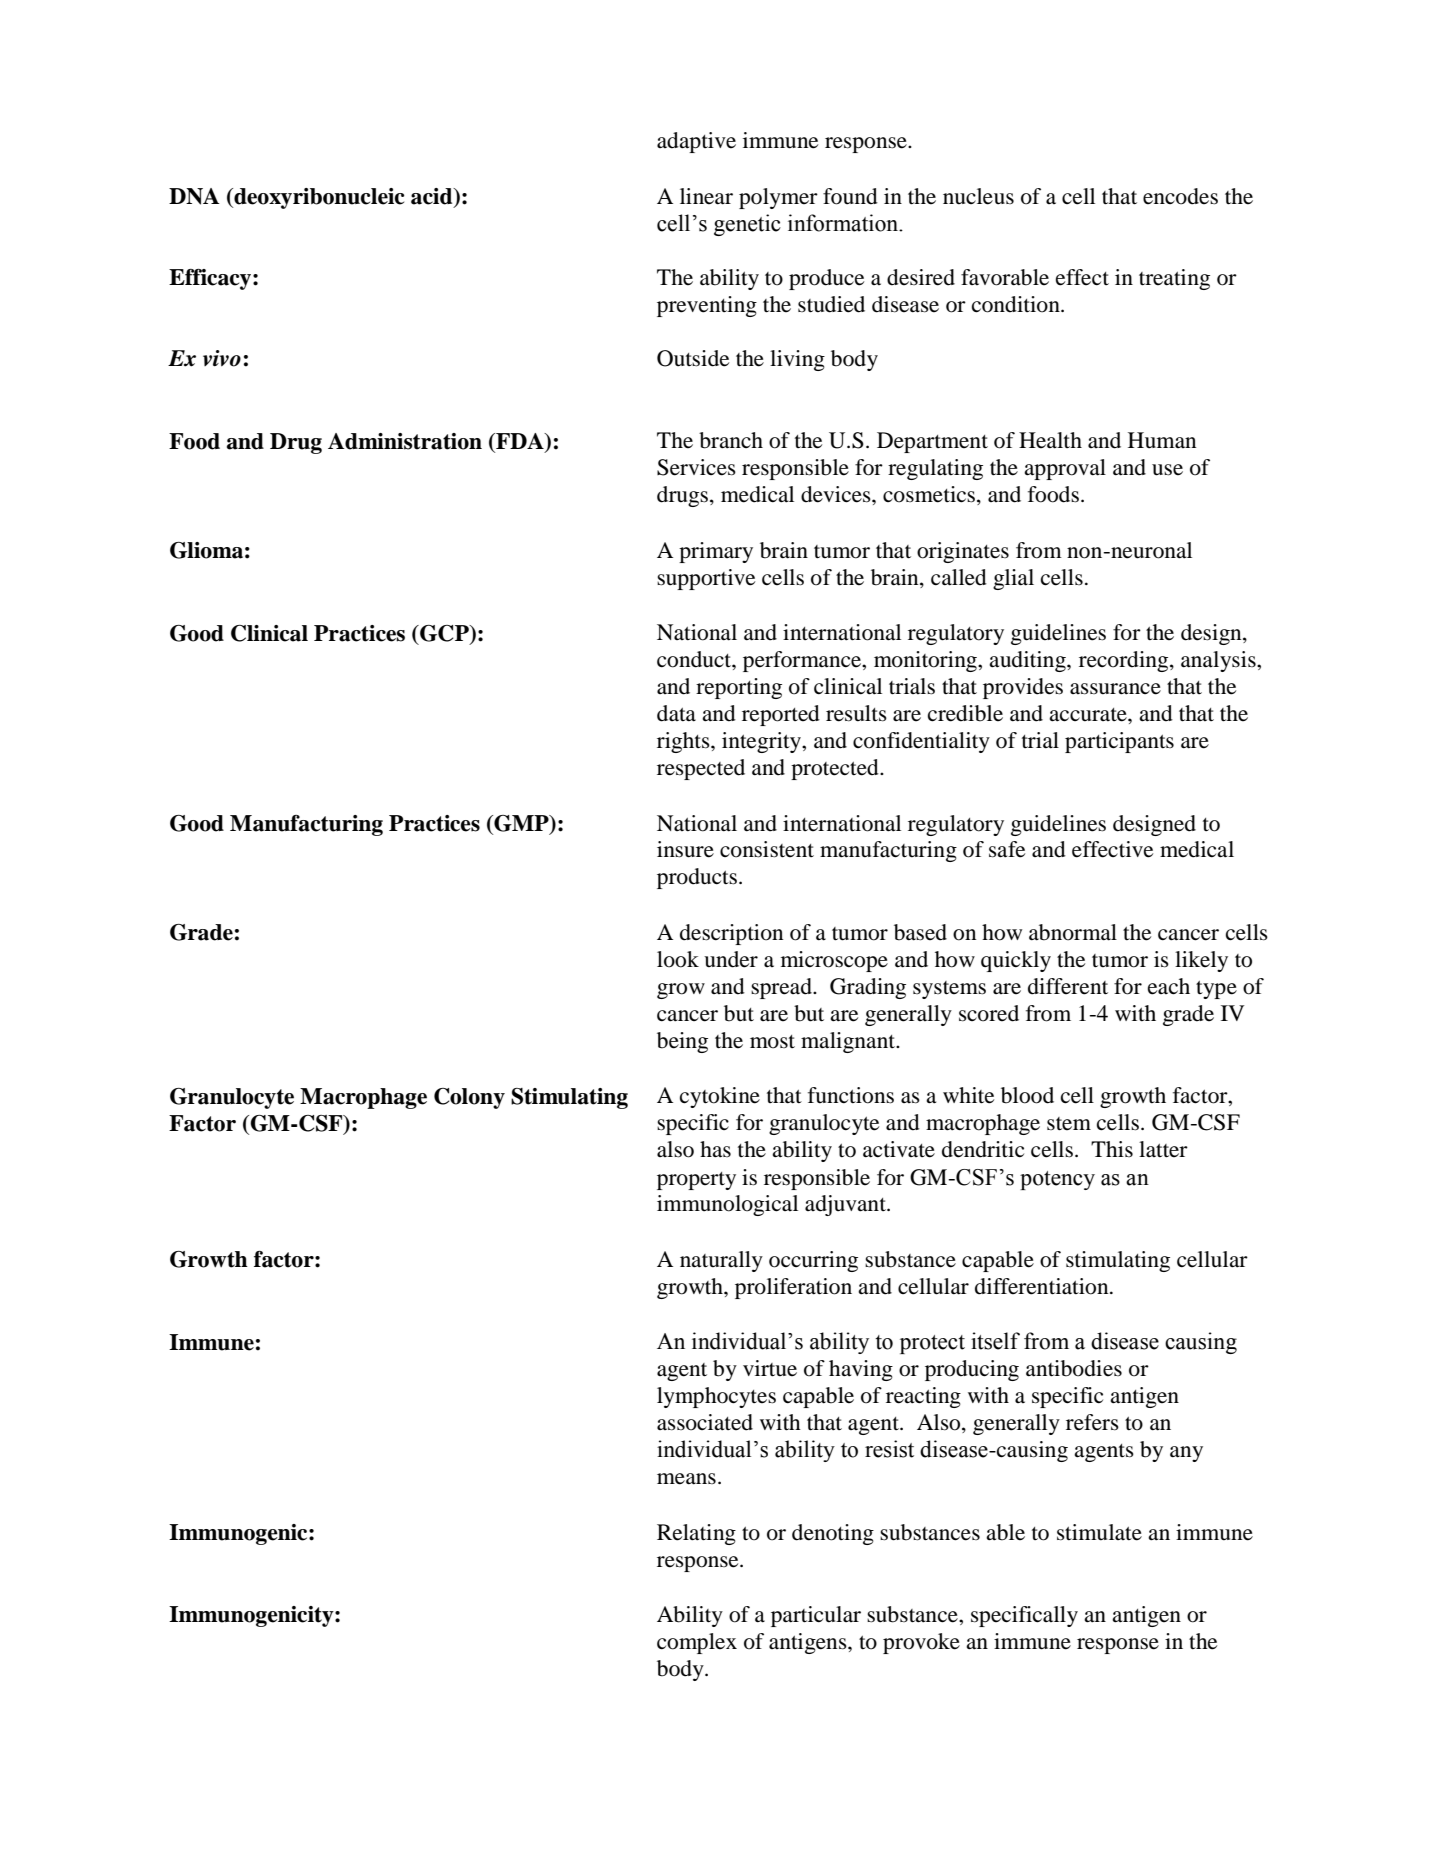  What do you see at coordinates (318, 198) in the screenshot?
I see `deoxyribonucleic` at bounding box center [318, 198].
